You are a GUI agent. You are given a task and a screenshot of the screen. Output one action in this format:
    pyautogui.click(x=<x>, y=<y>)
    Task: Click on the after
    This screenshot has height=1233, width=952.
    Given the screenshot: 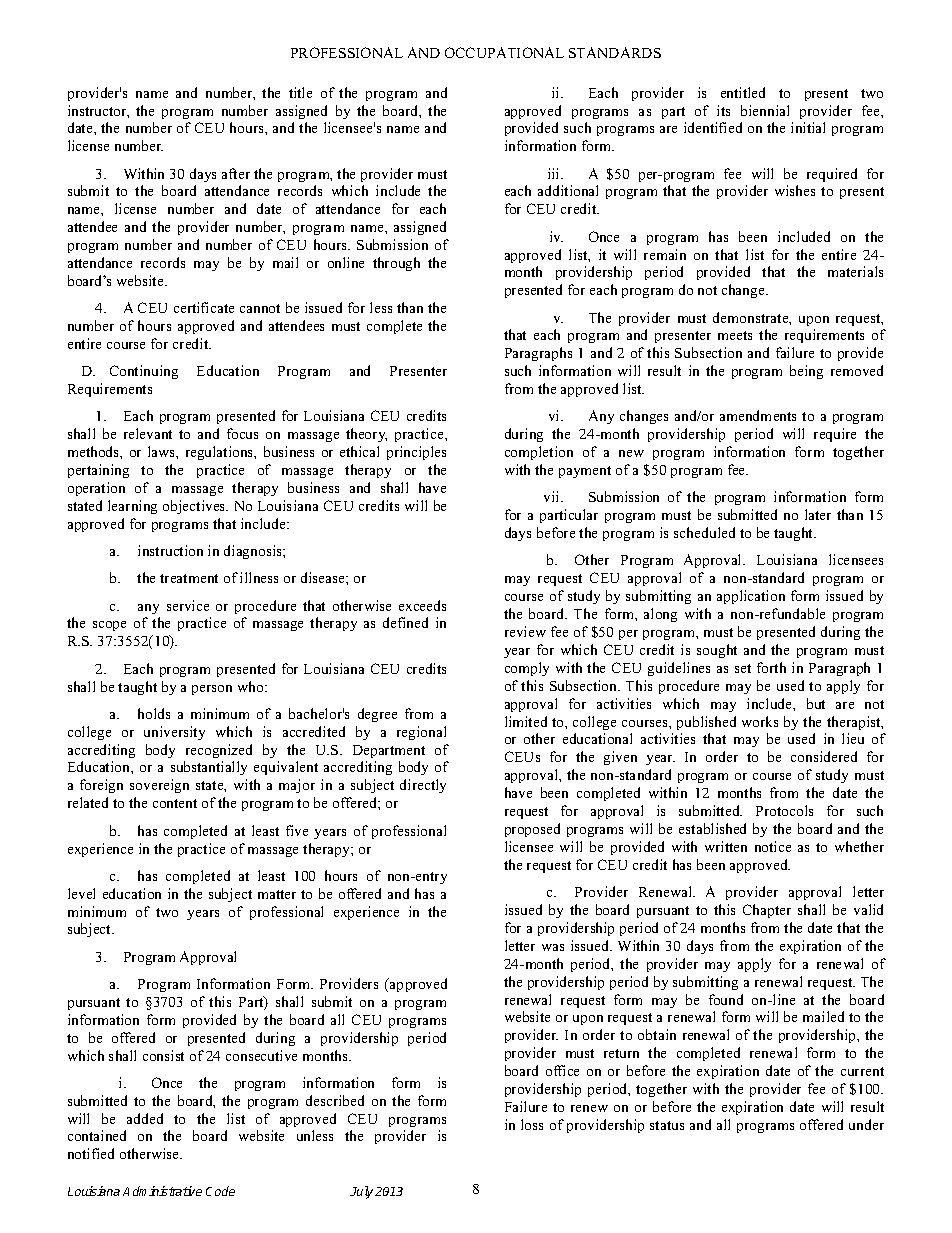 What is the action you would take?
    pyautogui.click(x=236, y=173)
